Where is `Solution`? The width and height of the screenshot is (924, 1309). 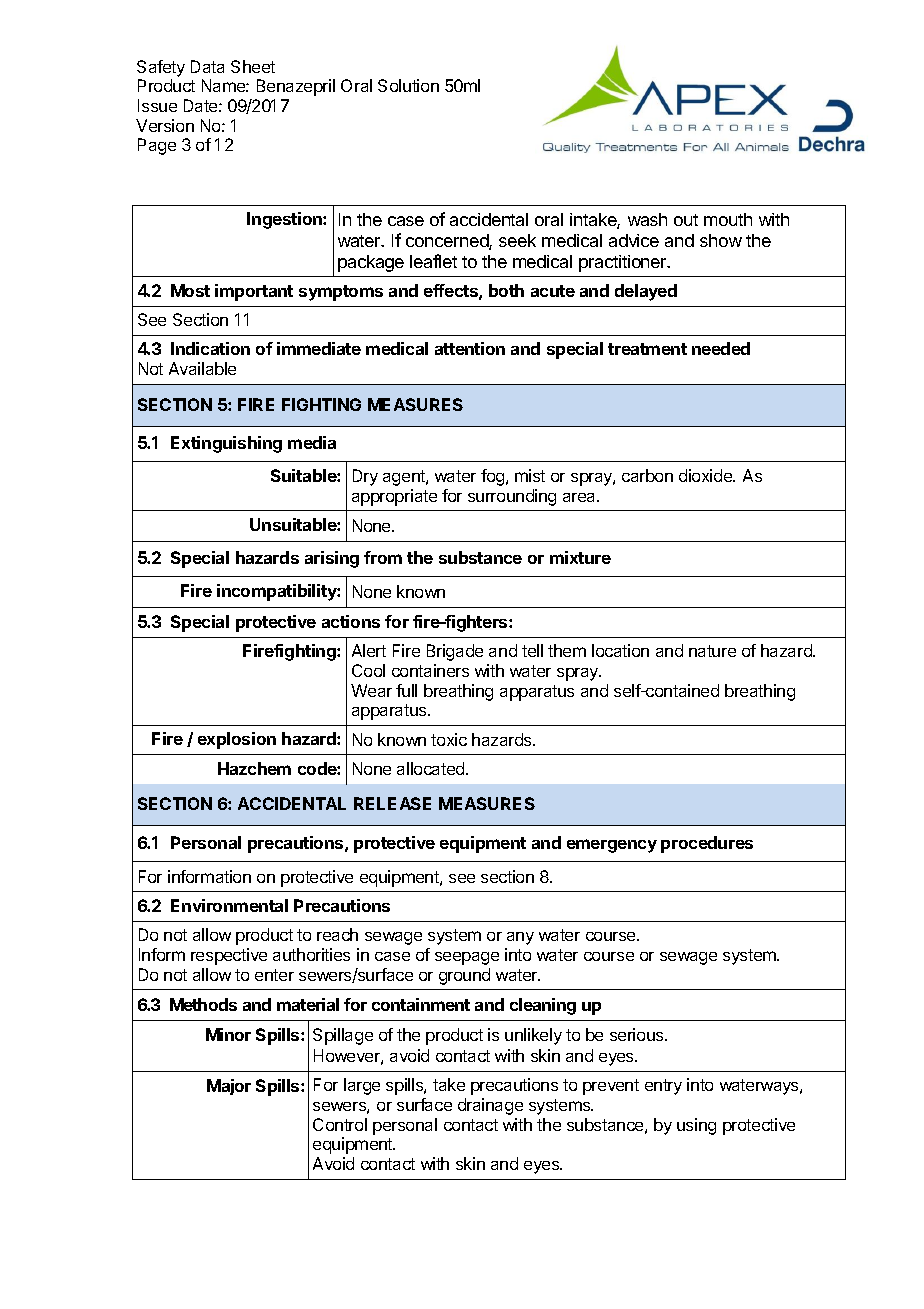
Solution is located at coordinates (408, 85).
